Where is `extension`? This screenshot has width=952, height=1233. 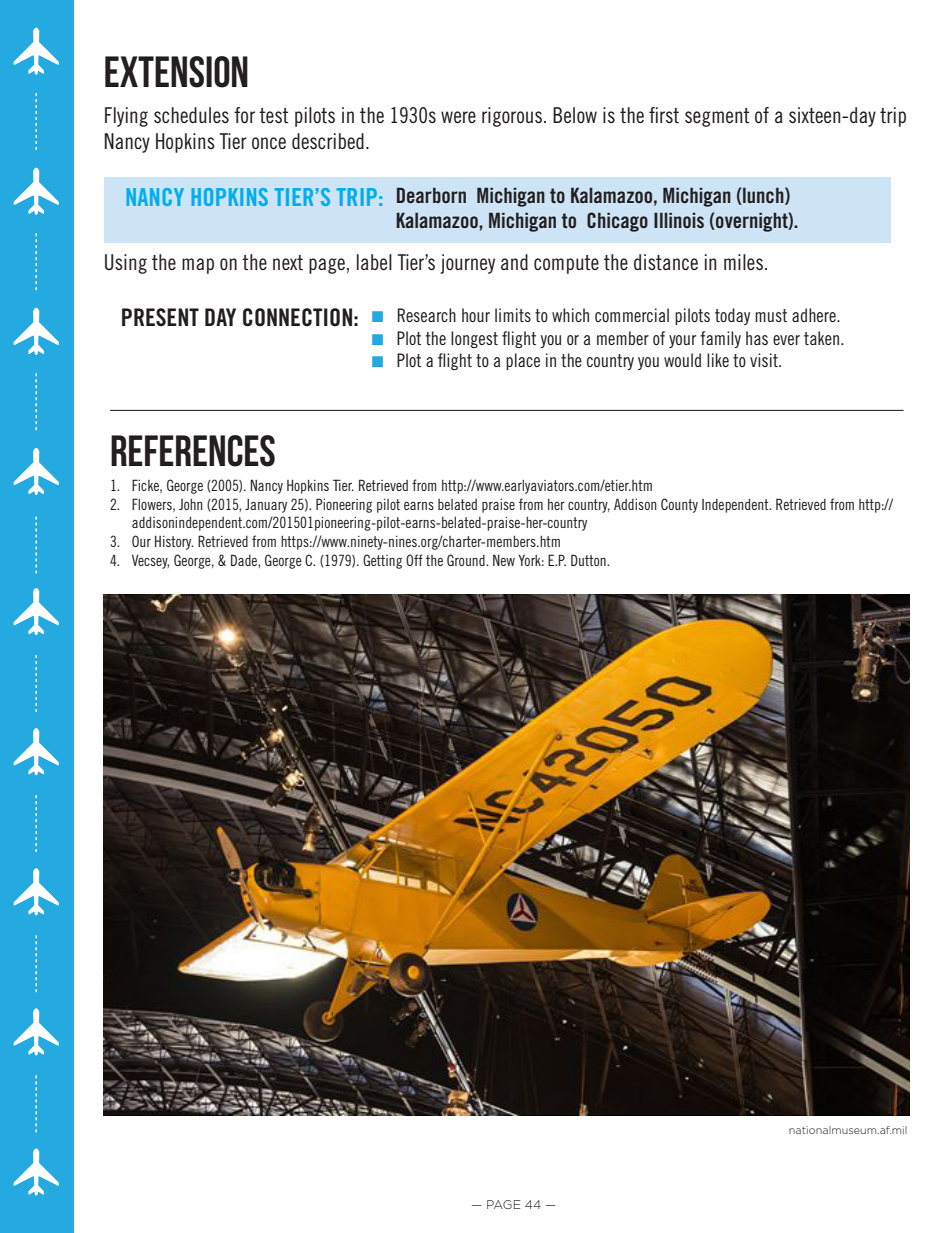
extension is located at coordinates (176, 72).
